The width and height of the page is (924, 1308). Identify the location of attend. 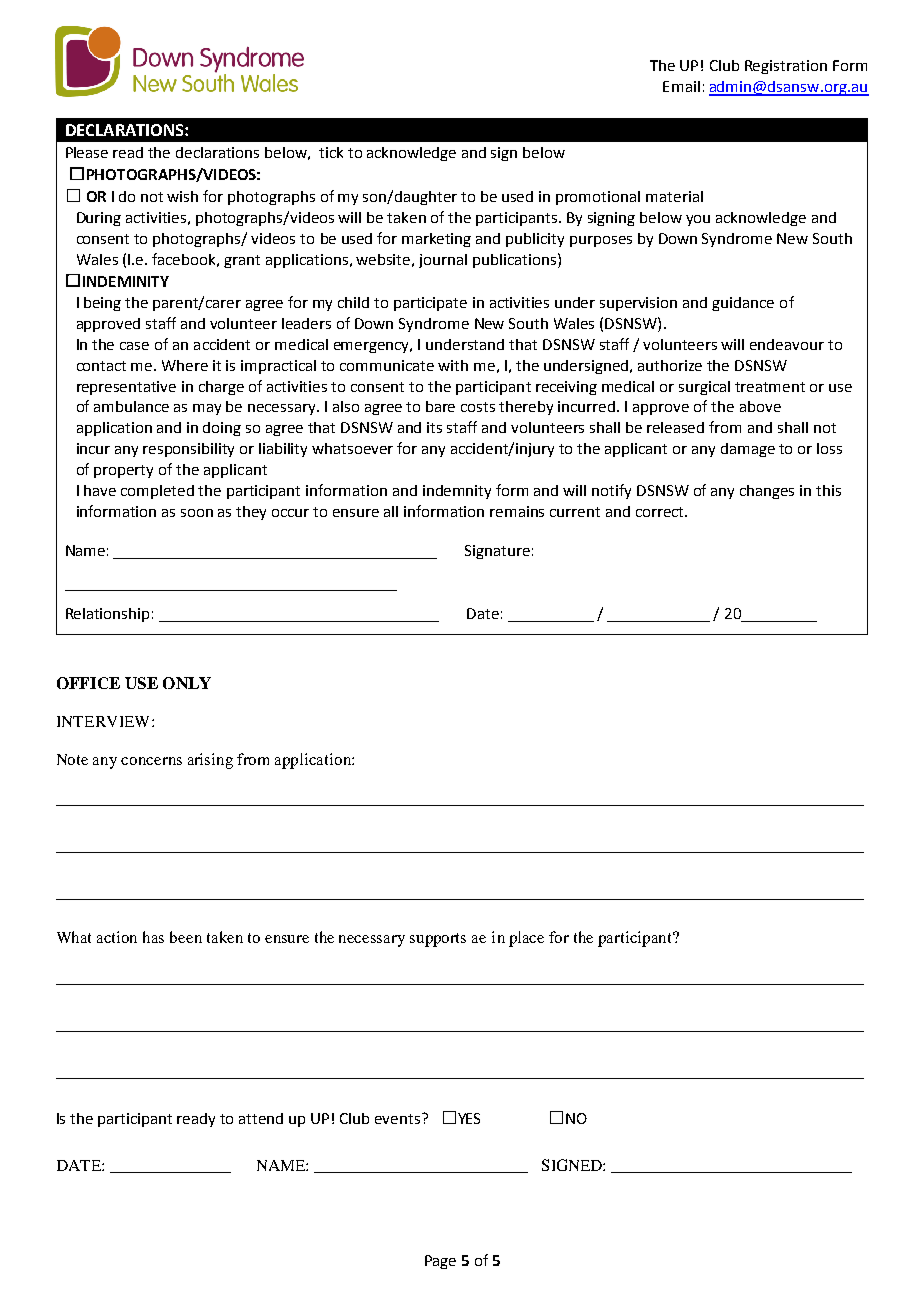
(261, 1118).
